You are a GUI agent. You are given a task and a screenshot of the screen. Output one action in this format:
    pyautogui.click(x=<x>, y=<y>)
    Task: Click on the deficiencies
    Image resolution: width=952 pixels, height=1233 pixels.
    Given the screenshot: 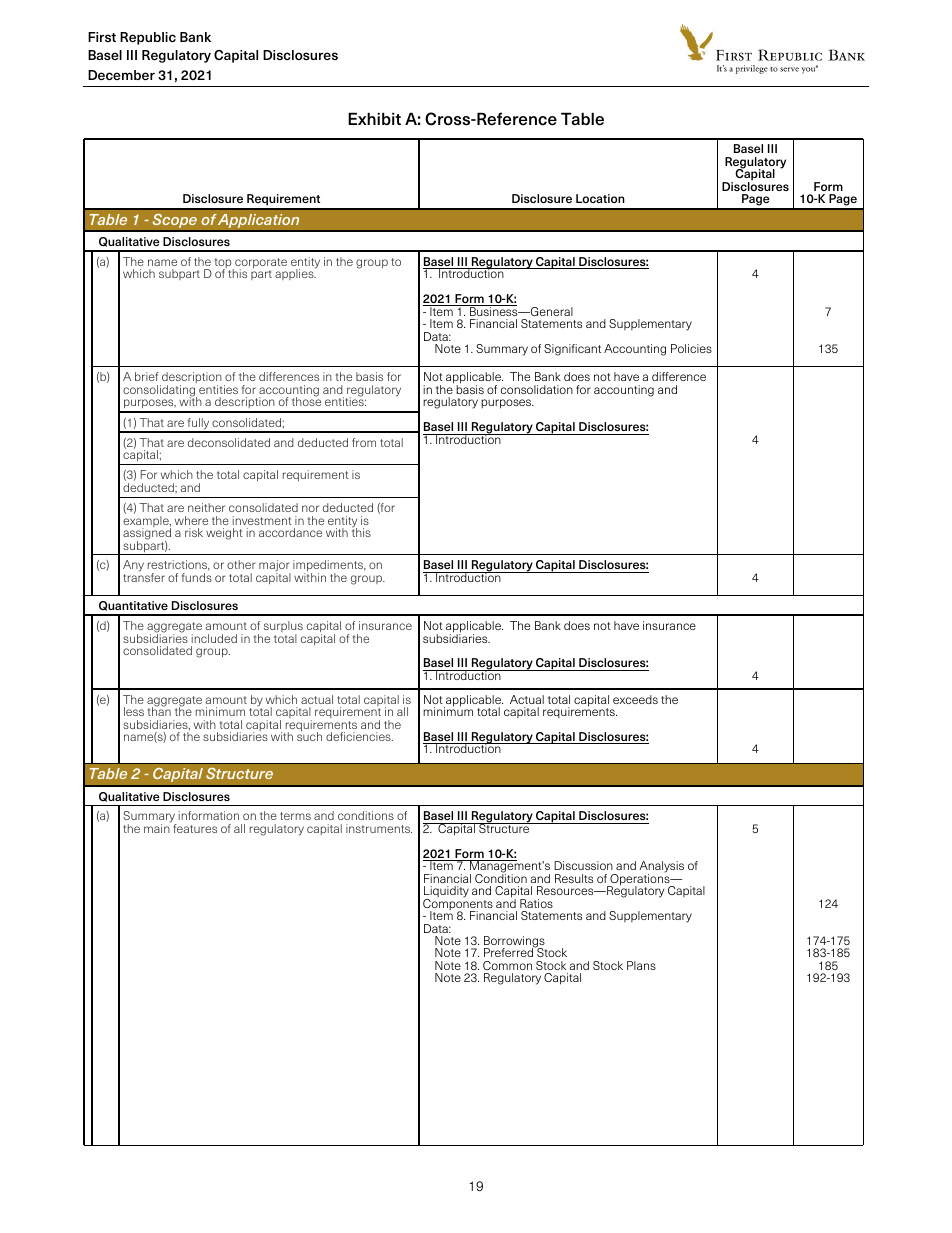 What is the action you would take?
    pyautogui.click(x=359, y=736)
